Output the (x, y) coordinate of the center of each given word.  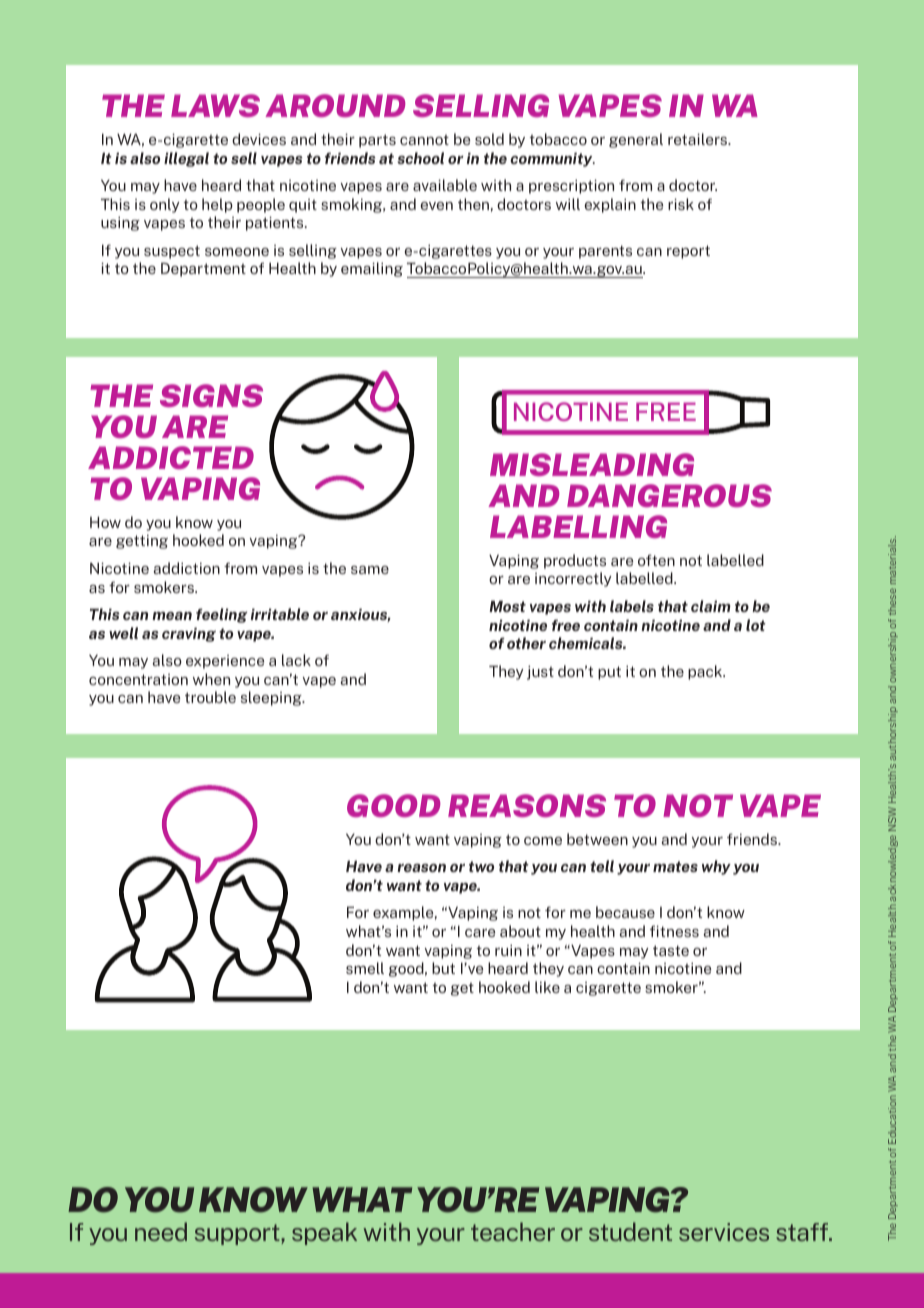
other (526, 643)
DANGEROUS (669, 495)
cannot (424, 140)
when (211, 679)
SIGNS (211, 395)
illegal (186, 159)
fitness (674, 931)
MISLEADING (592, 464)
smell (365, 968)
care (480, 933)
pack (706, 672)
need (161, 1231)
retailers (699, 139)
